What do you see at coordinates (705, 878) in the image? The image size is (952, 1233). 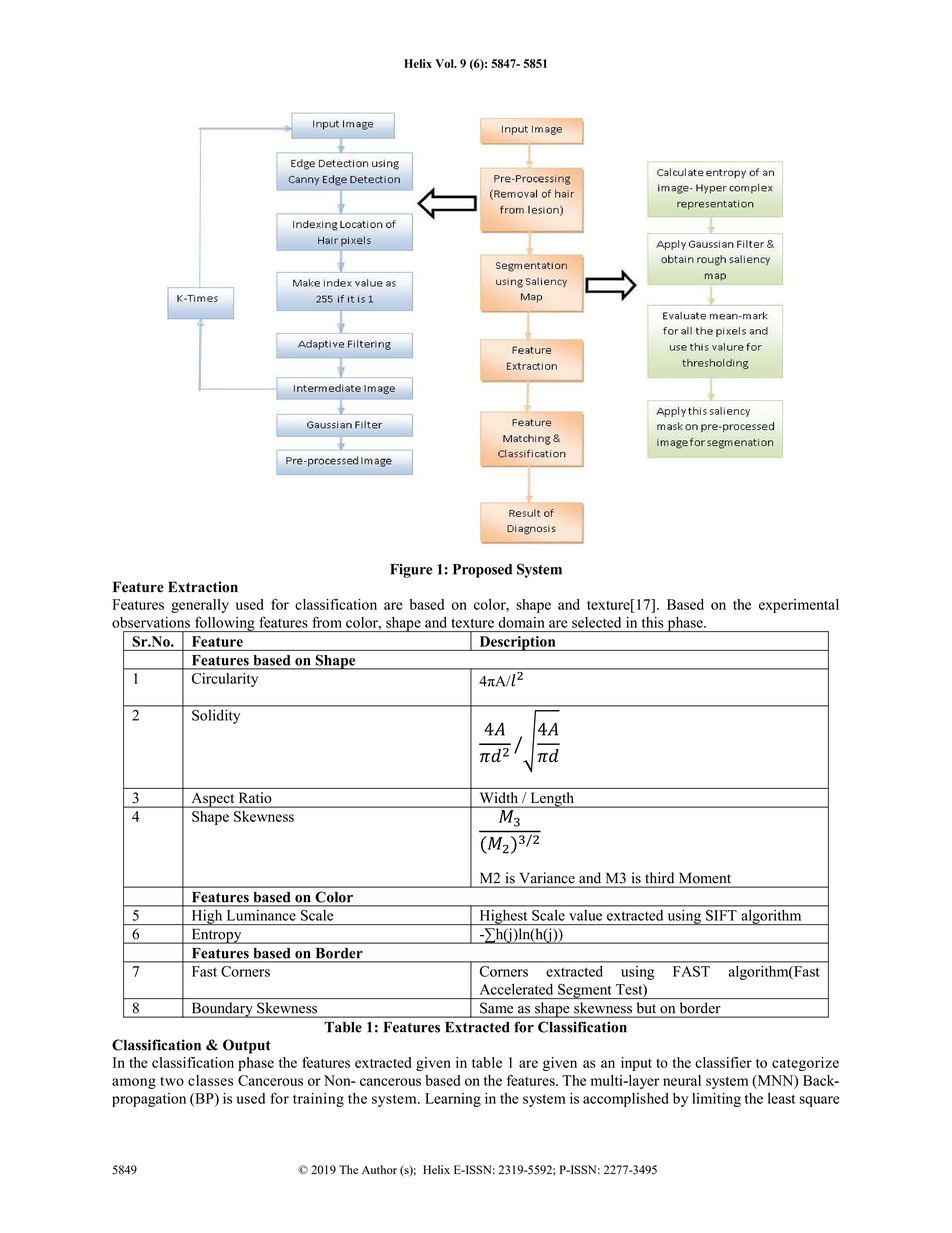 I see `Moment` at bounding box center [705, 878].
